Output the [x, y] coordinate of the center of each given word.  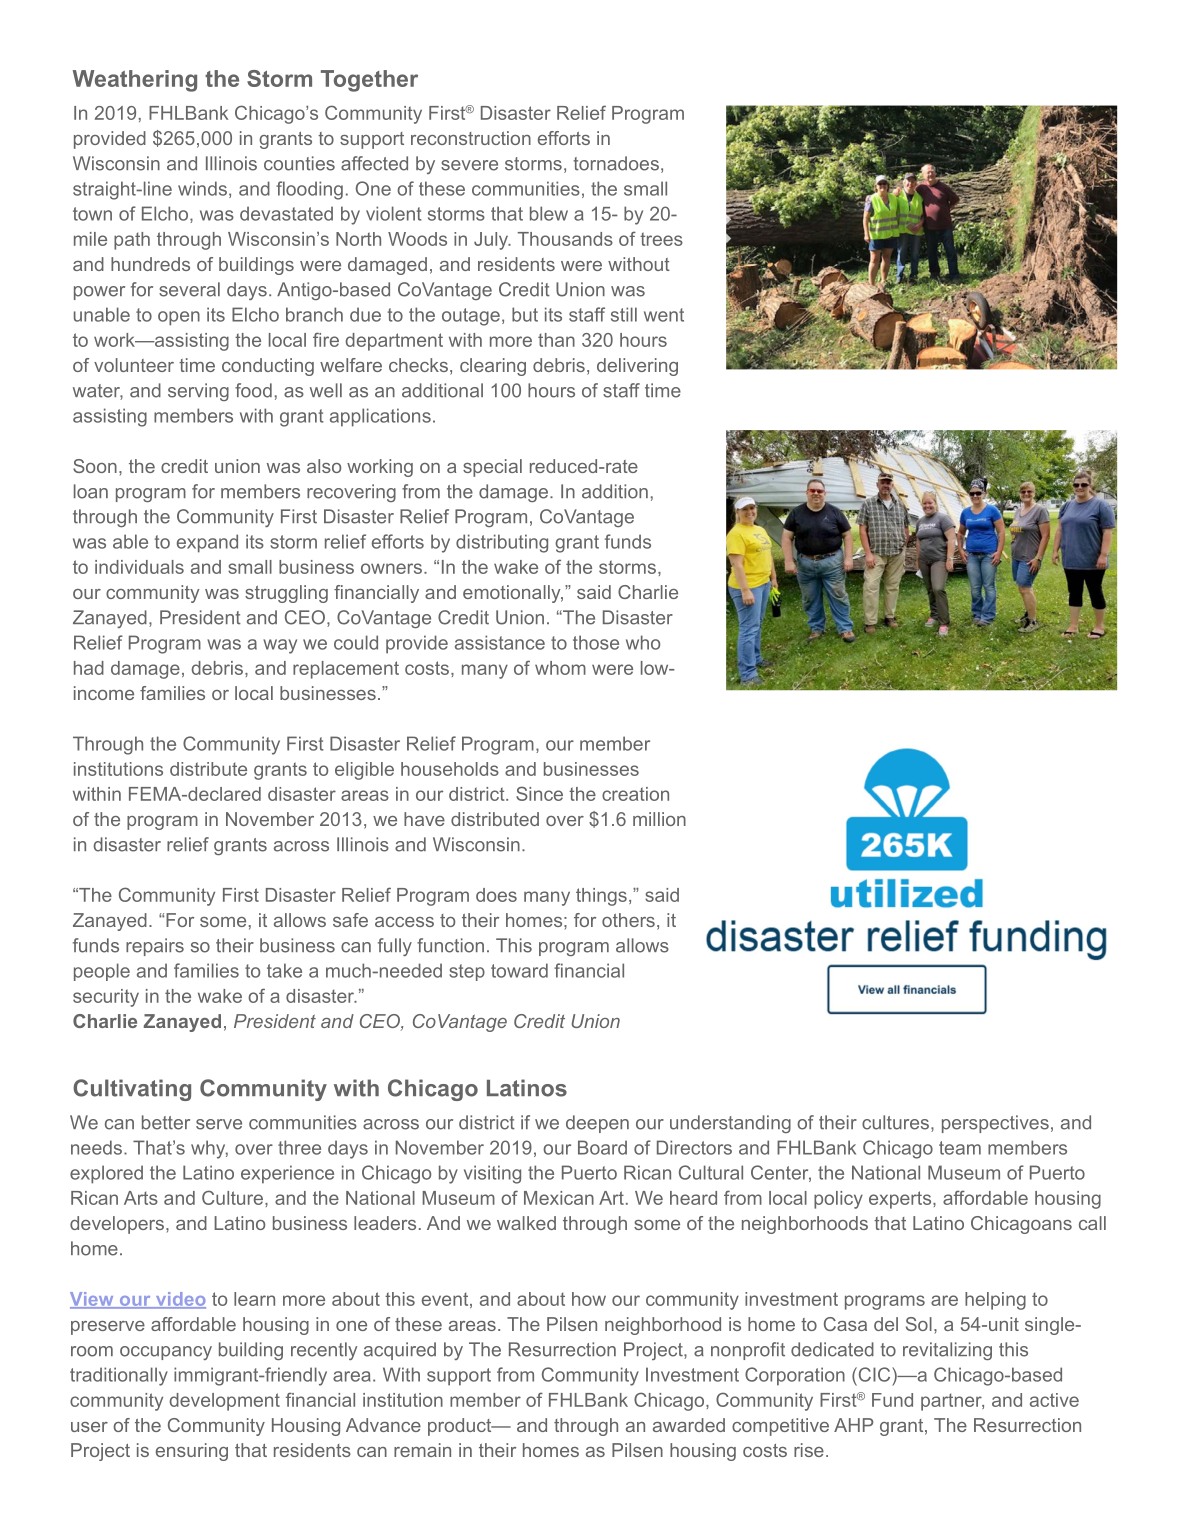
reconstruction [471, 138]
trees [661, 239]
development [224, 1402]
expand [207, 543]
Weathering [135, 81]
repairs [155, 947]
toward [519, 970]
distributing [502, 543]
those [596, 642]
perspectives [995, 1124]
